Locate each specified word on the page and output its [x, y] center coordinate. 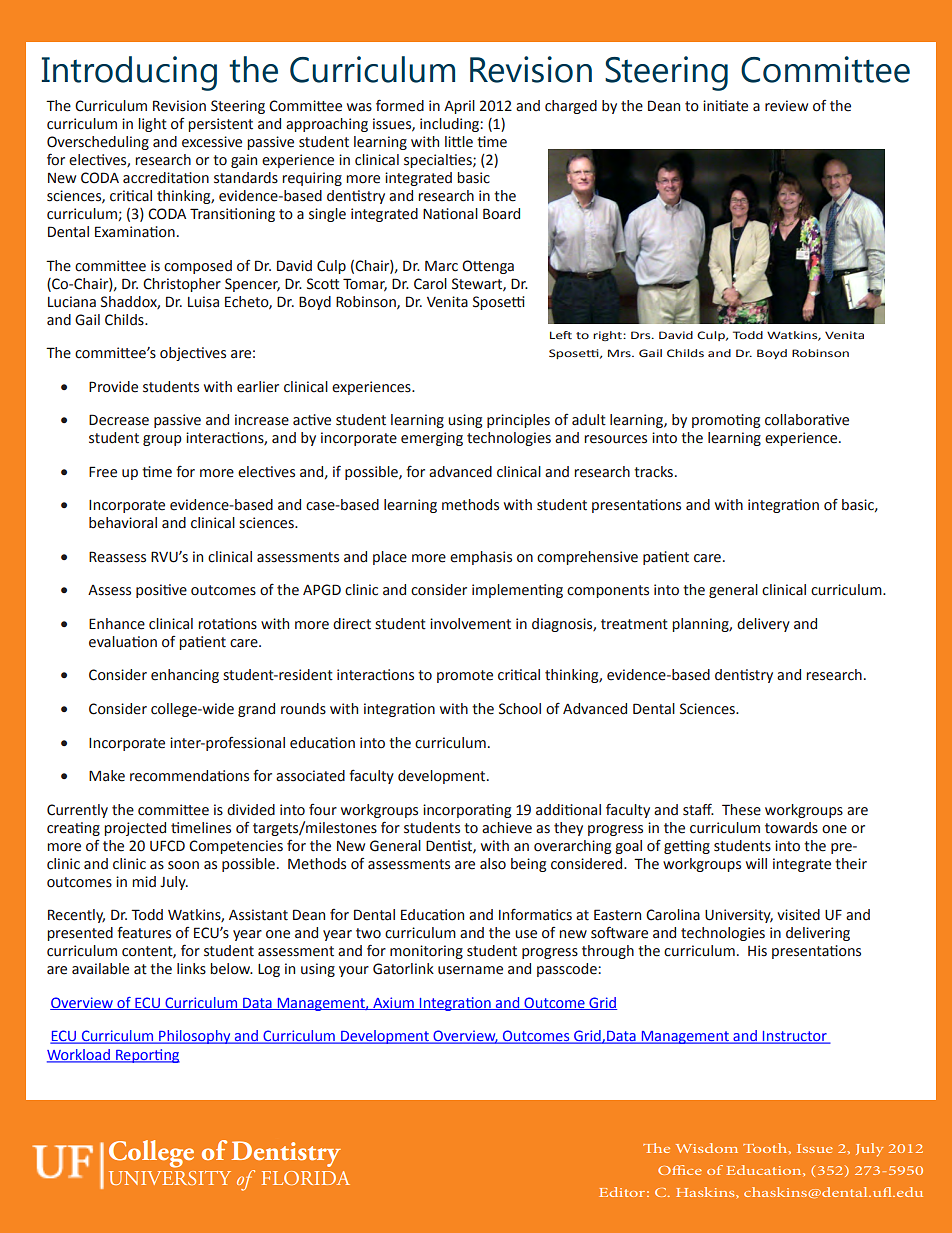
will [756, 863]
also [493, 864]
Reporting [147, 1056]
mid [144, 881]
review [786, 106]
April [459, 107]
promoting [726, 421]
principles [518, 421]
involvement [470, 624]
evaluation [123, 642]
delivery [763, 625]
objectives [193, 354]
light [152, 125]
